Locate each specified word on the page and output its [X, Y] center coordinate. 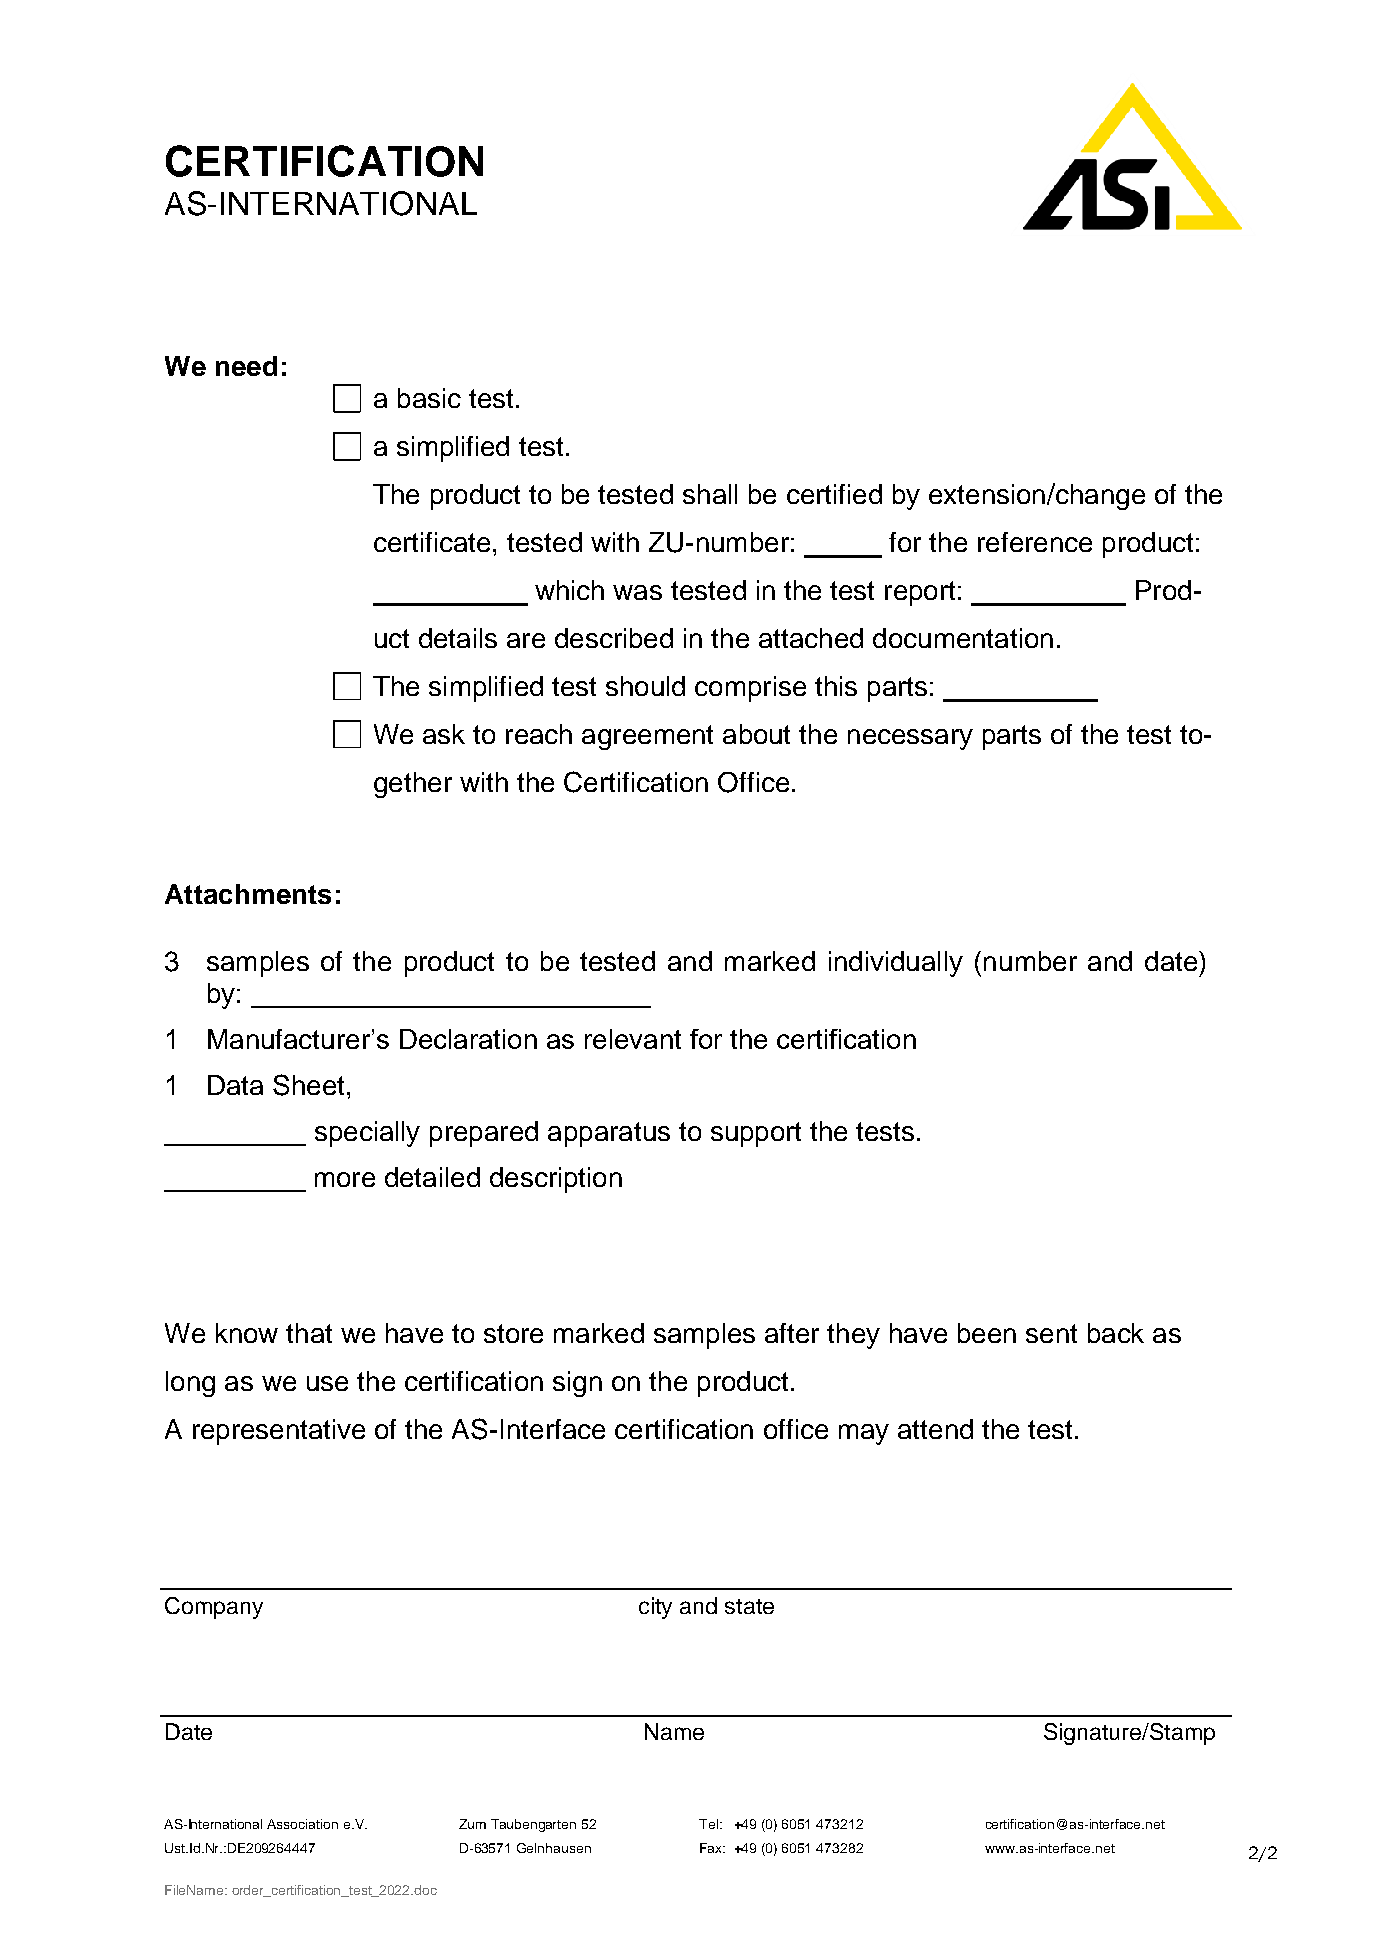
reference [1035, 542]
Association [302, 1824]
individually [896, 964]
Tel [708, 1824]
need [246, 366]
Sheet [308, 1085]
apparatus [609, 1134]
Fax [712, 1848]
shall [710, 494]
